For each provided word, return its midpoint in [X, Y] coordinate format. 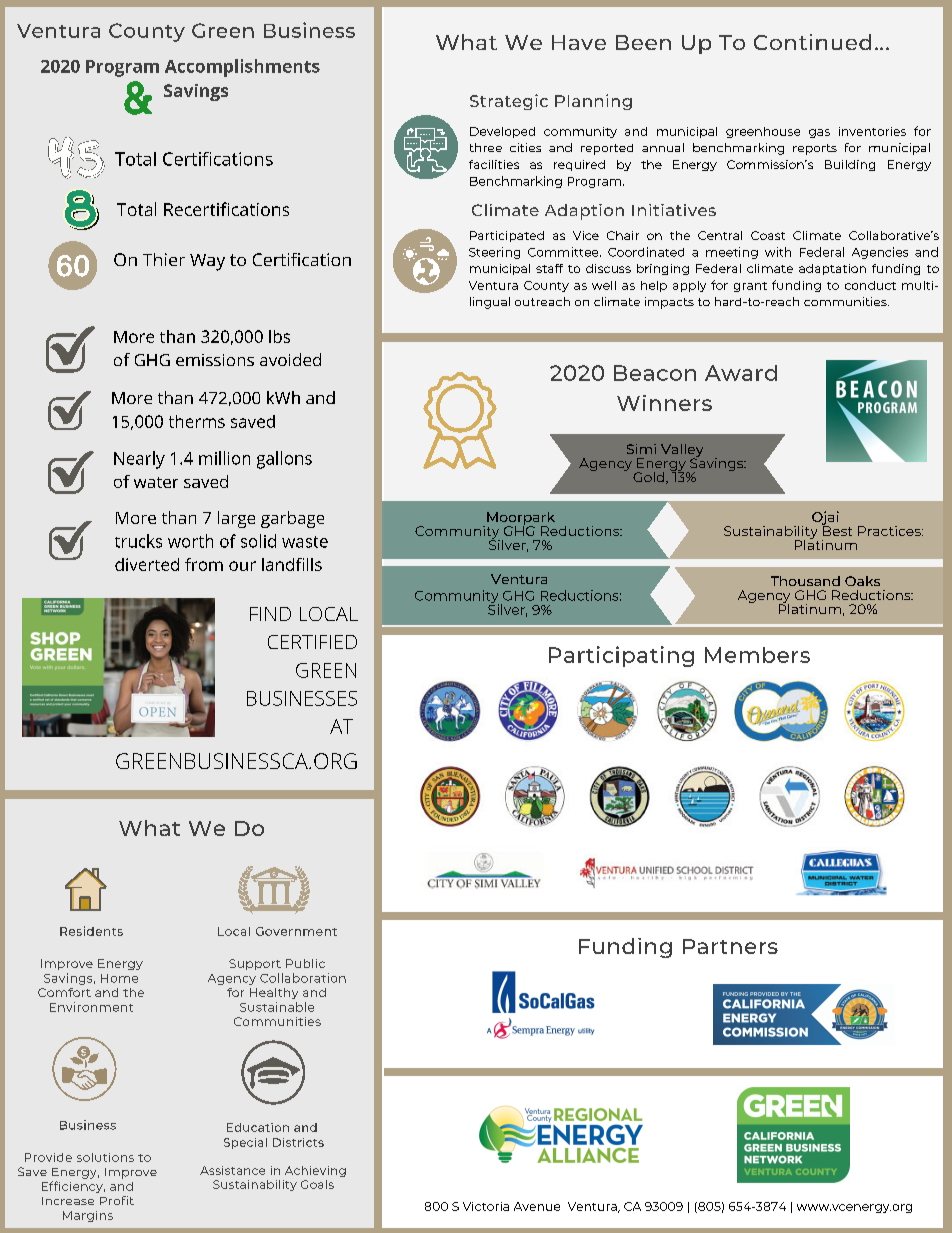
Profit [117, 1200]
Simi [641, 449]
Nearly [139, 460]
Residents [91, 931]
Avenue [537, 1206]
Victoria [486, 1206]
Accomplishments [242, 68]
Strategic [509, 102]
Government [296, 931]
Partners [730, 946]
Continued [812, 42]
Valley [682, 452]
